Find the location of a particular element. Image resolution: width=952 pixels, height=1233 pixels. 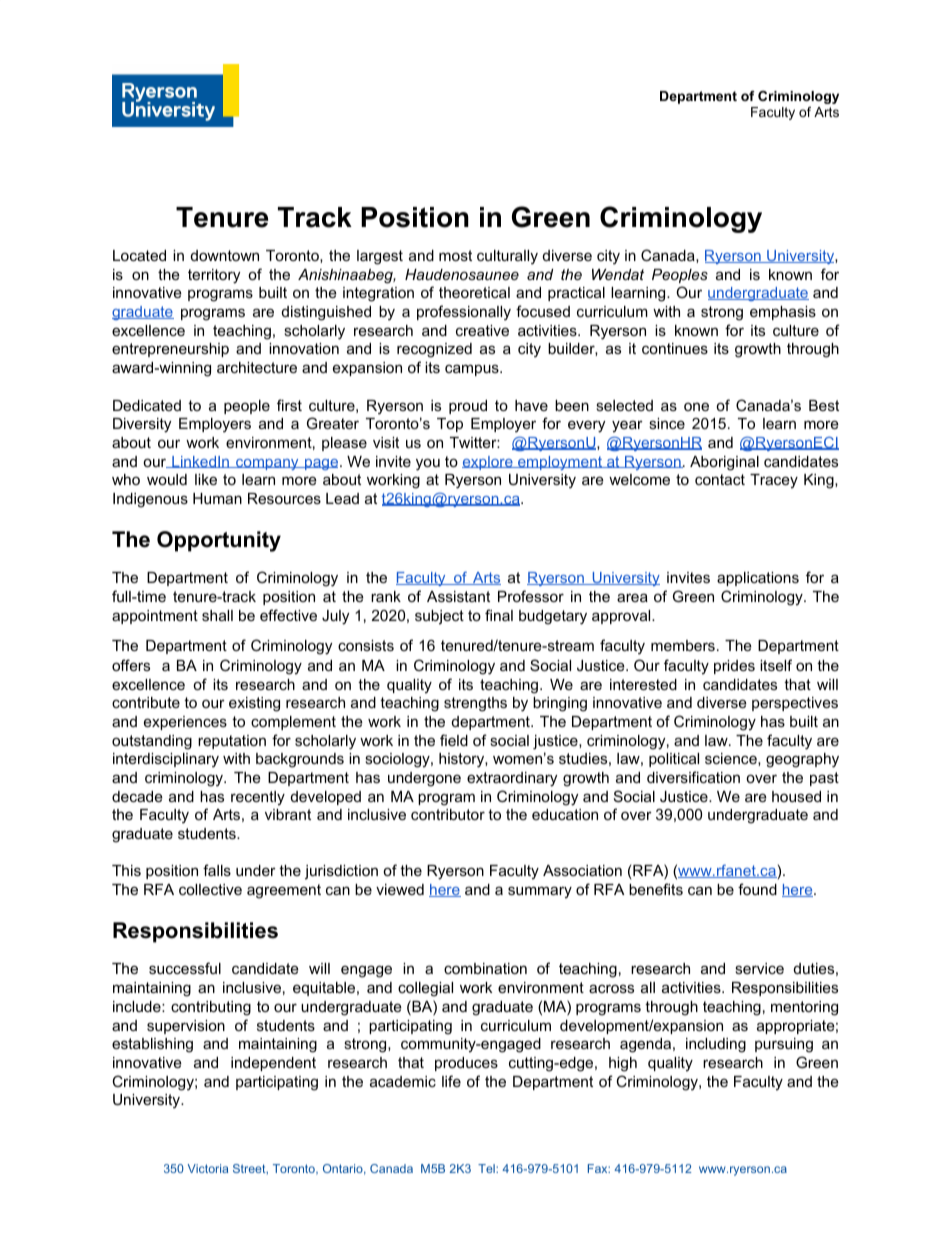

falls is located at coordinates (217, 870).
